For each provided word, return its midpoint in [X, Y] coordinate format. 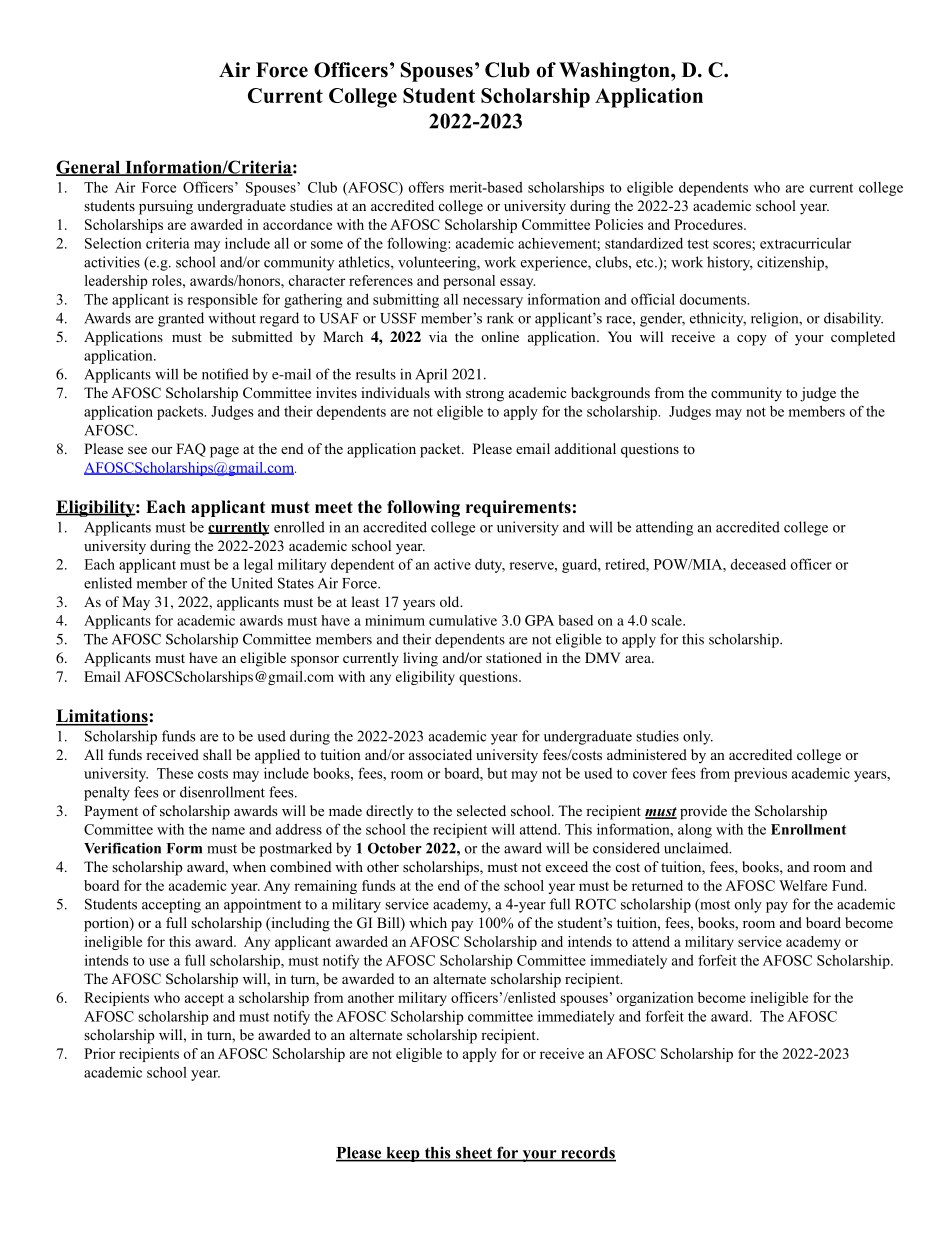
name [228, 831]
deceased [758, 564]
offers [426, 187]
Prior [99, 1053]
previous [760, 775]
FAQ [191, 450]
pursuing [166, 207]
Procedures [709, 224]
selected [481, 810]
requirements [518, 508]
